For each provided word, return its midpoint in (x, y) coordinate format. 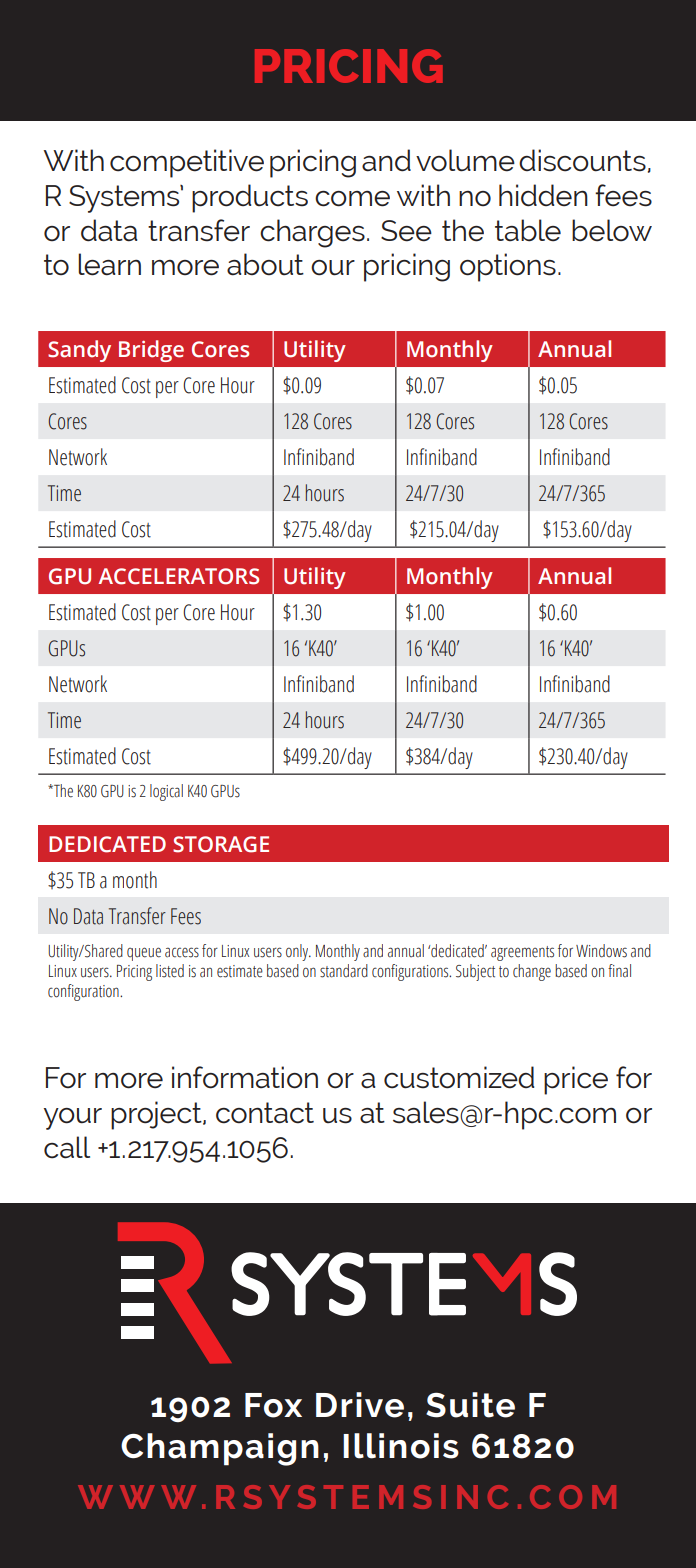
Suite (470, 1405)
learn (109, 264)
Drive (360, 1405)
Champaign (220, 1449)
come (352, 199)
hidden (543, 195)
